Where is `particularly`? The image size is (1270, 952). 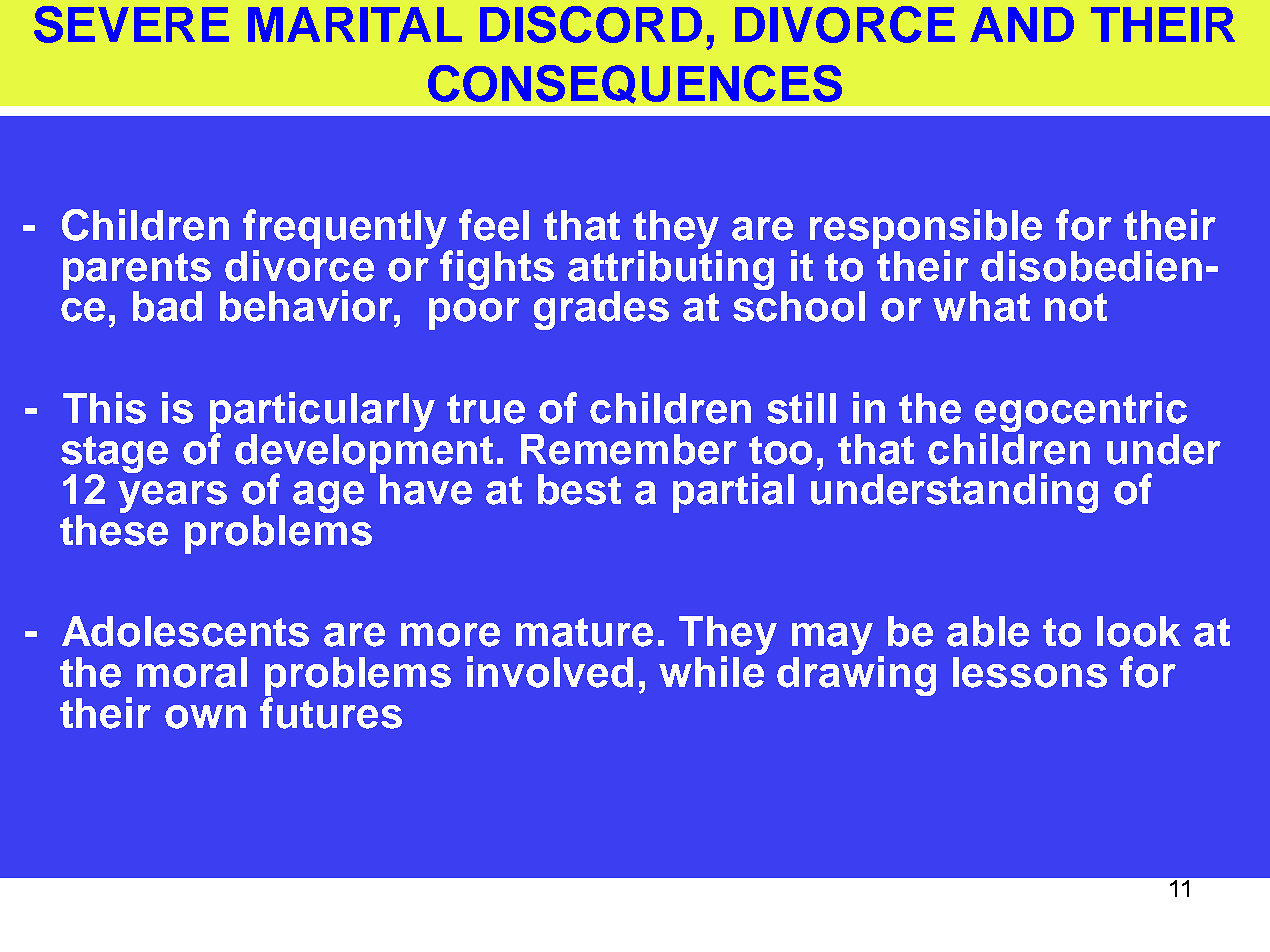 particularly is located at coordinates (322, 413).
